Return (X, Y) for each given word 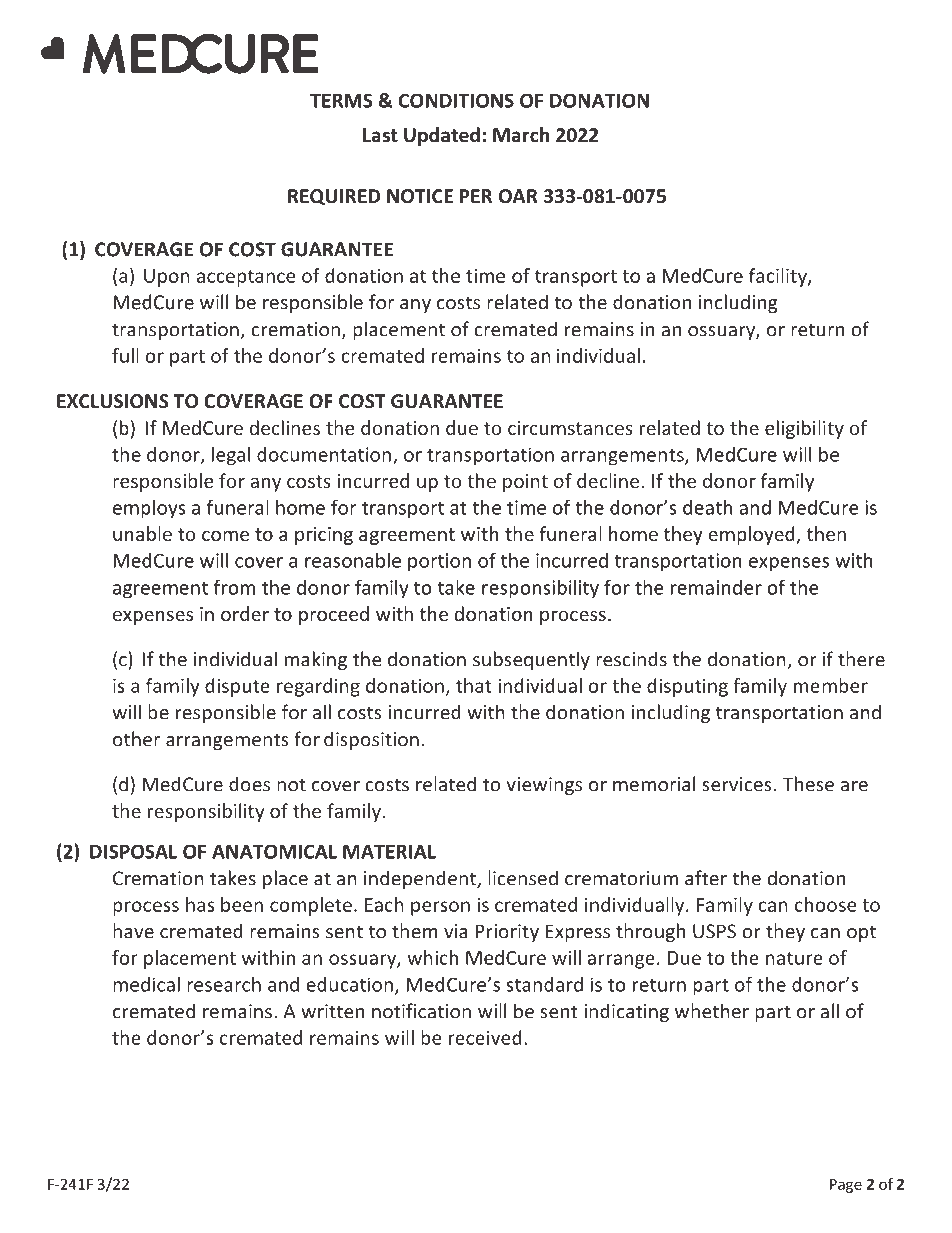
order (245, 613)
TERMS (341, 100)
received (485, 1037)
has (200, 904)
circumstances (570, 428)
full (125, 355)
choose (825, 904)
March (521, 135)
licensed (523, 878)
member (831, 685)
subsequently (531, 660)
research (224, 984)
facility (779, 277)
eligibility (804, 429)
